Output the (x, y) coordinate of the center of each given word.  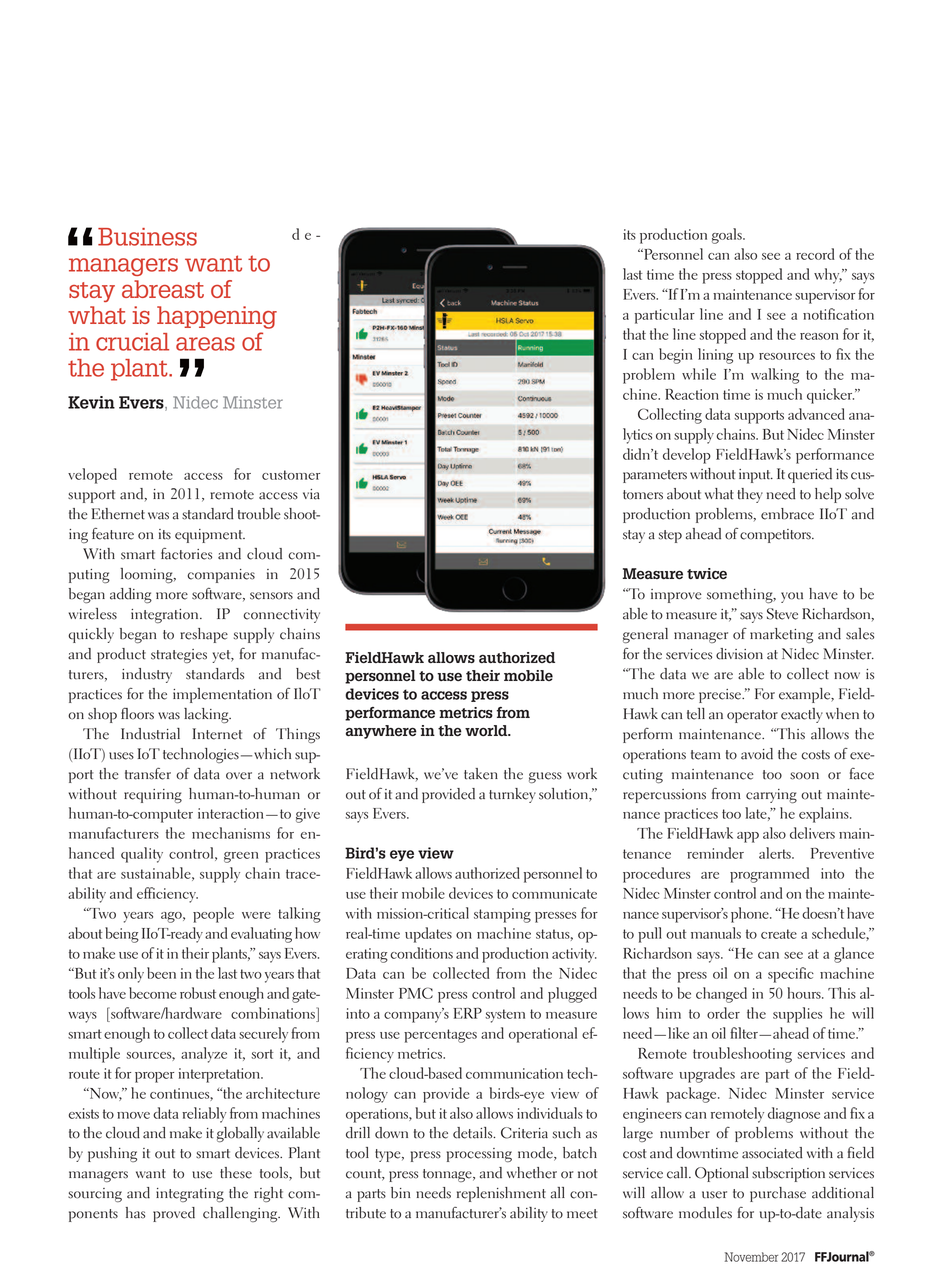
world (487, 730)
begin (675, 356)
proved (174, 1214)
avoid (757, 754)
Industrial (150, 734)
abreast (163, 289)
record (815, 254)
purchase (778, 1194)
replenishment (501, 1194)
